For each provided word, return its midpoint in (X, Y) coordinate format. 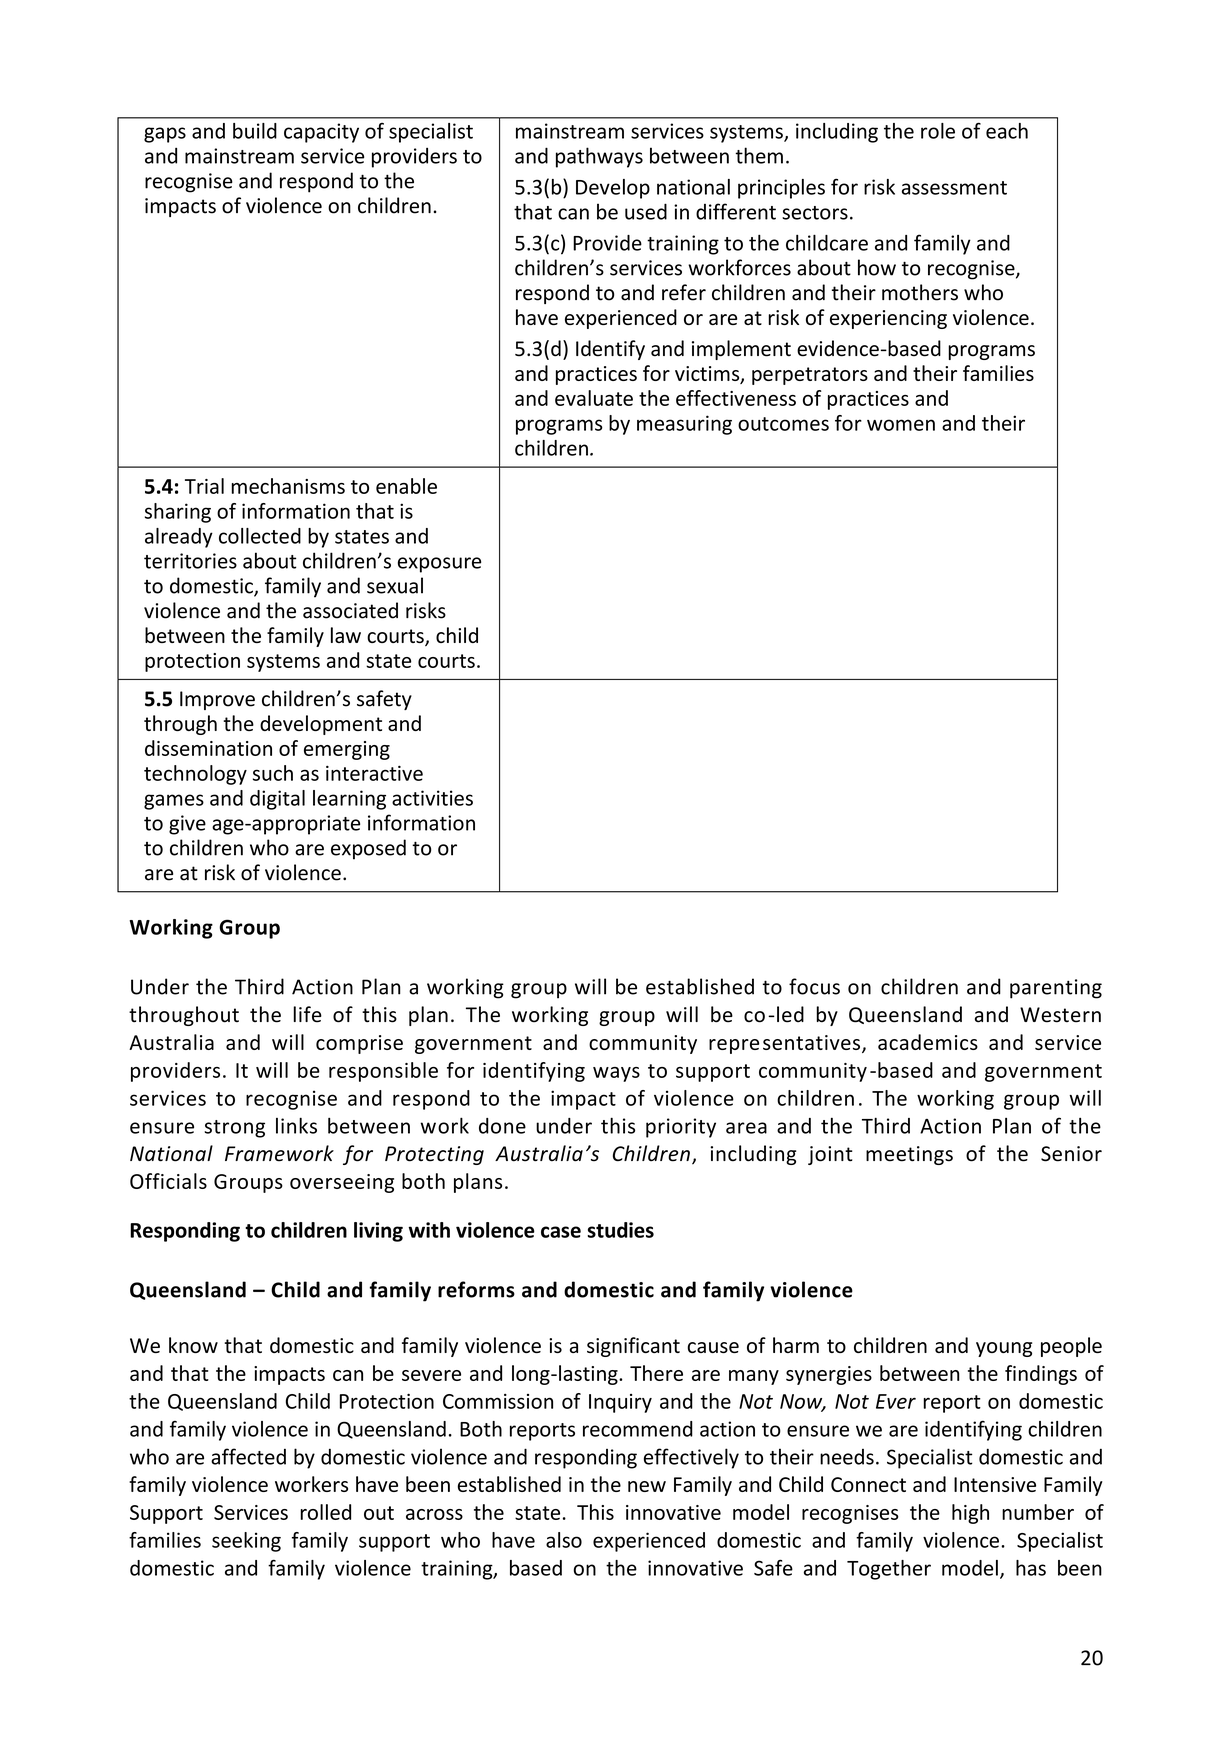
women (901, 425)
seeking (246, 1542)
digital (277, 800)
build (255, 131)
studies (620, 1230)
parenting (1056, 989)
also (564, 1540)
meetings (909, 1155)
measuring (684, 425)
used (646, 211)
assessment (954, 188)
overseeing (342, 1183)
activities (432, 798)
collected (260, 536)
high (970, 1514)
